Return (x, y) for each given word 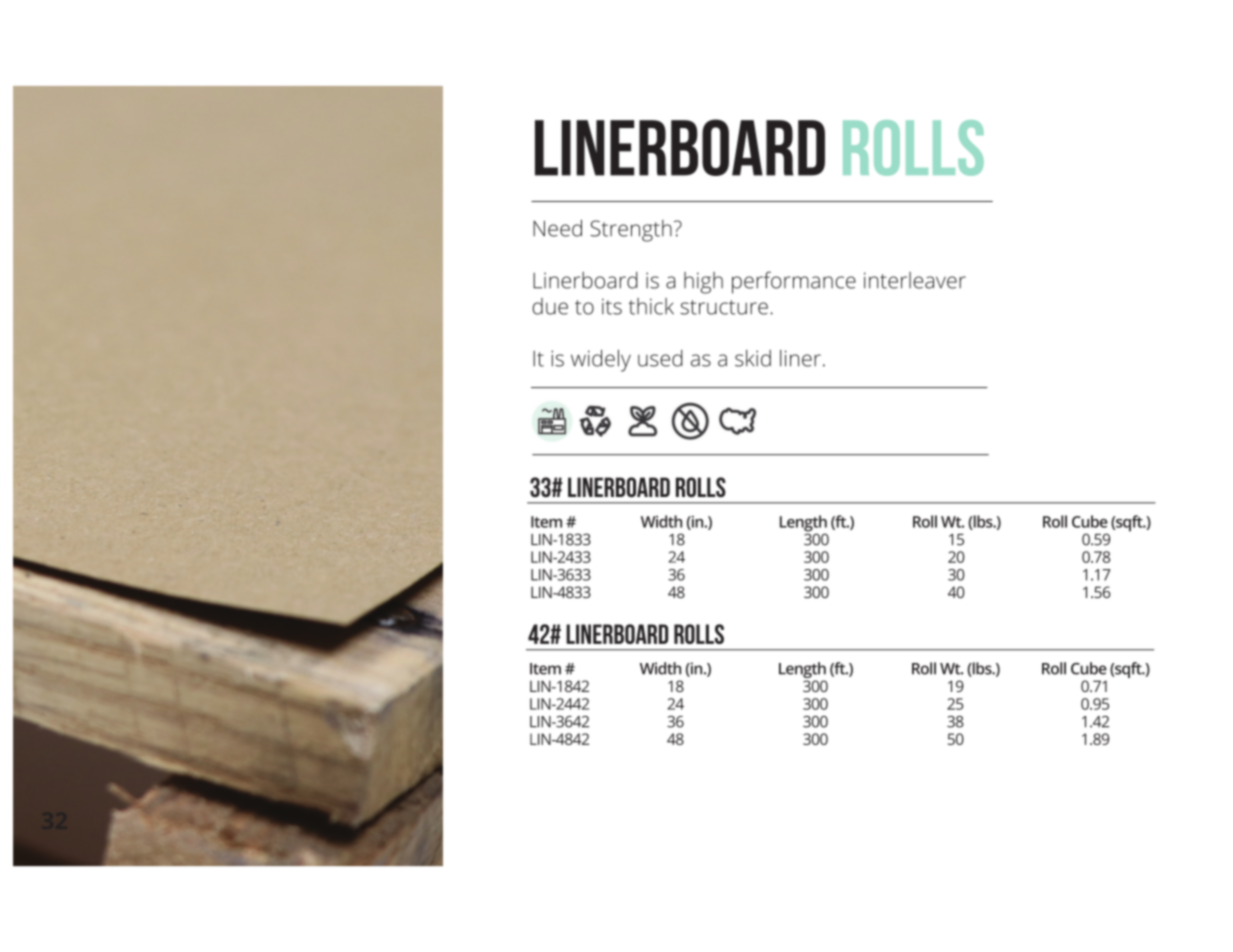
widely (601, 361)
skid (753, 358)
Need (557, 228)
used (660, 358)
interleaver (915, 280)
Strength (631, 231)
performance (794, 282)
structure (724, 307)
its (612, 306)
